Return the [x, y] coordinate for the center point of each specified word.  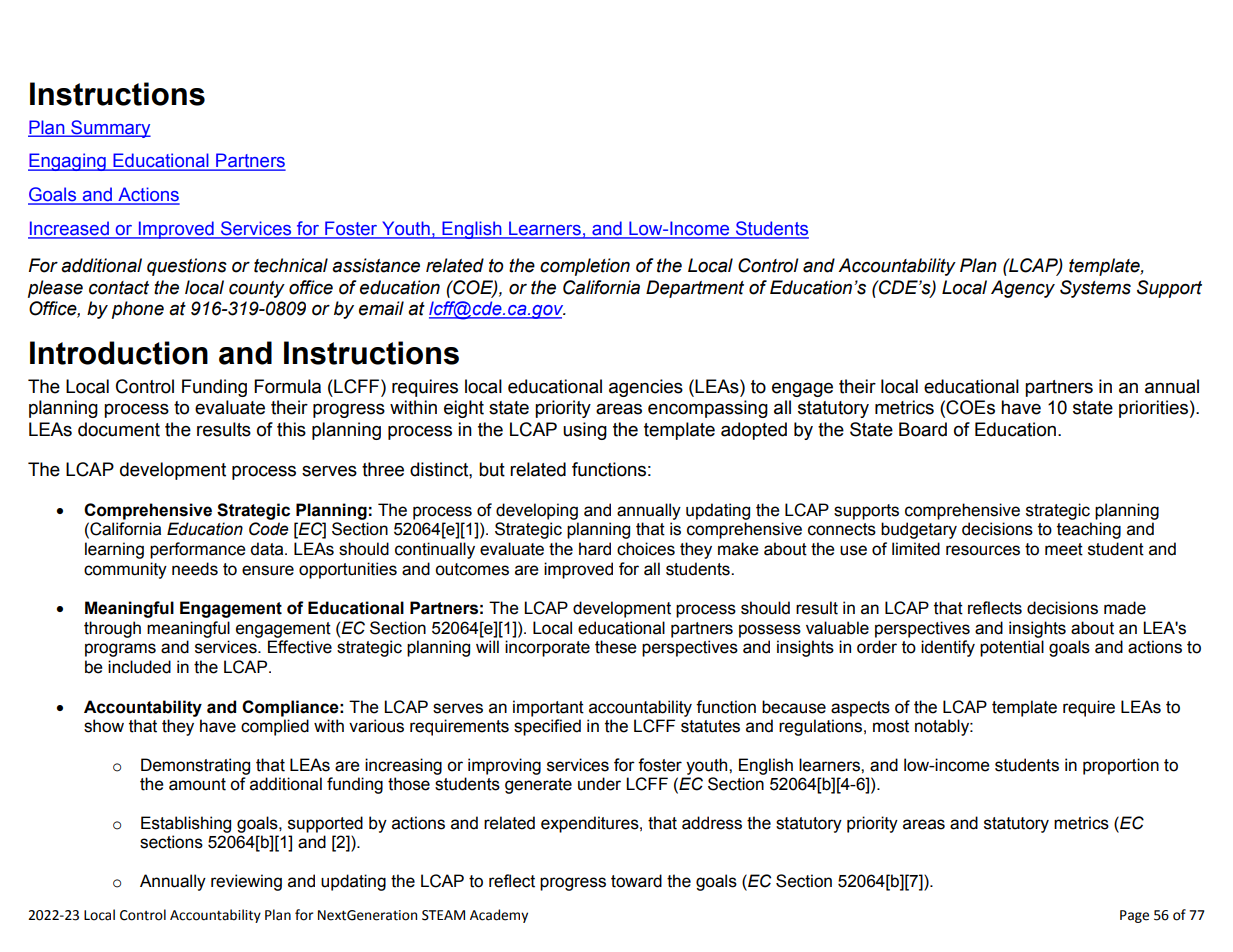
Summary [110, 129]
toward [636, 881]
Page [1134, 916]
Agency [1023, 289]
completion [585, 267]
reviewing [246, 882]
